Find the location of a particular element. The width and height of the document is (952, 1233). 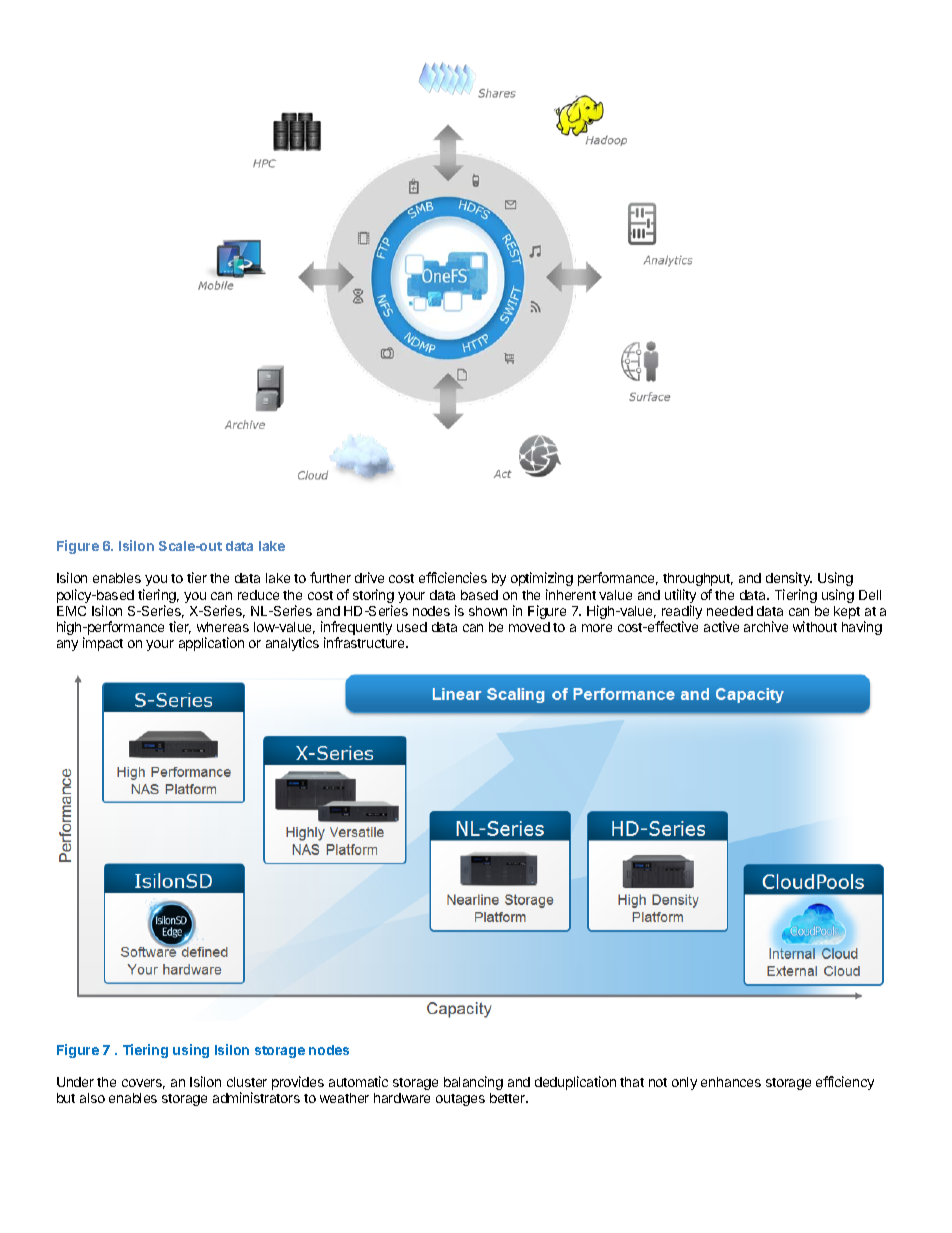

archive is located at coordinates (766, 626).
